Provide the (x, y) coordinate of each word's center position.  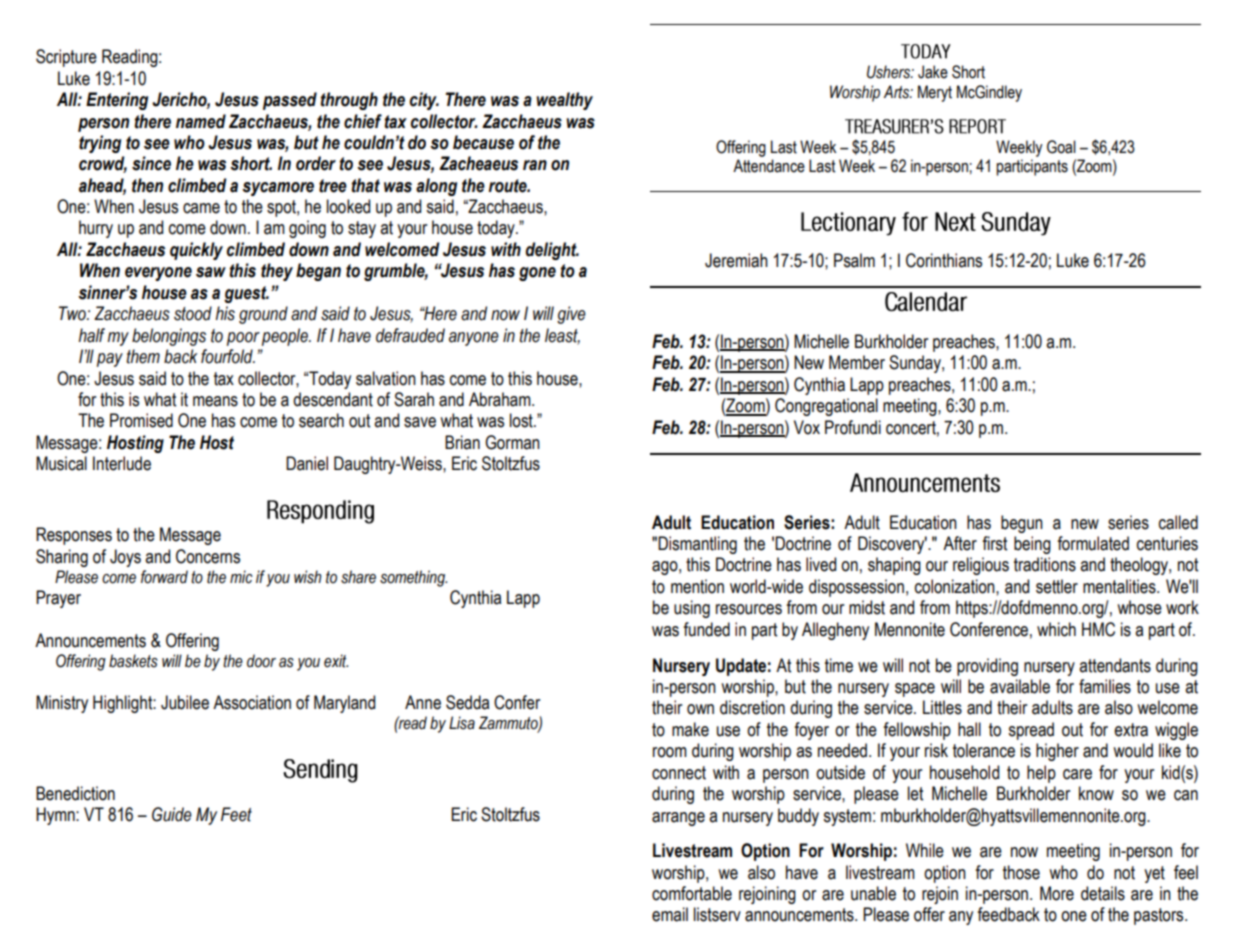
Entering (117, 101)
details (1103, 893)
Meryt (935, 93)
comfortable (692, 893)
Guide (172, 814)
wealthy (564, 101)
